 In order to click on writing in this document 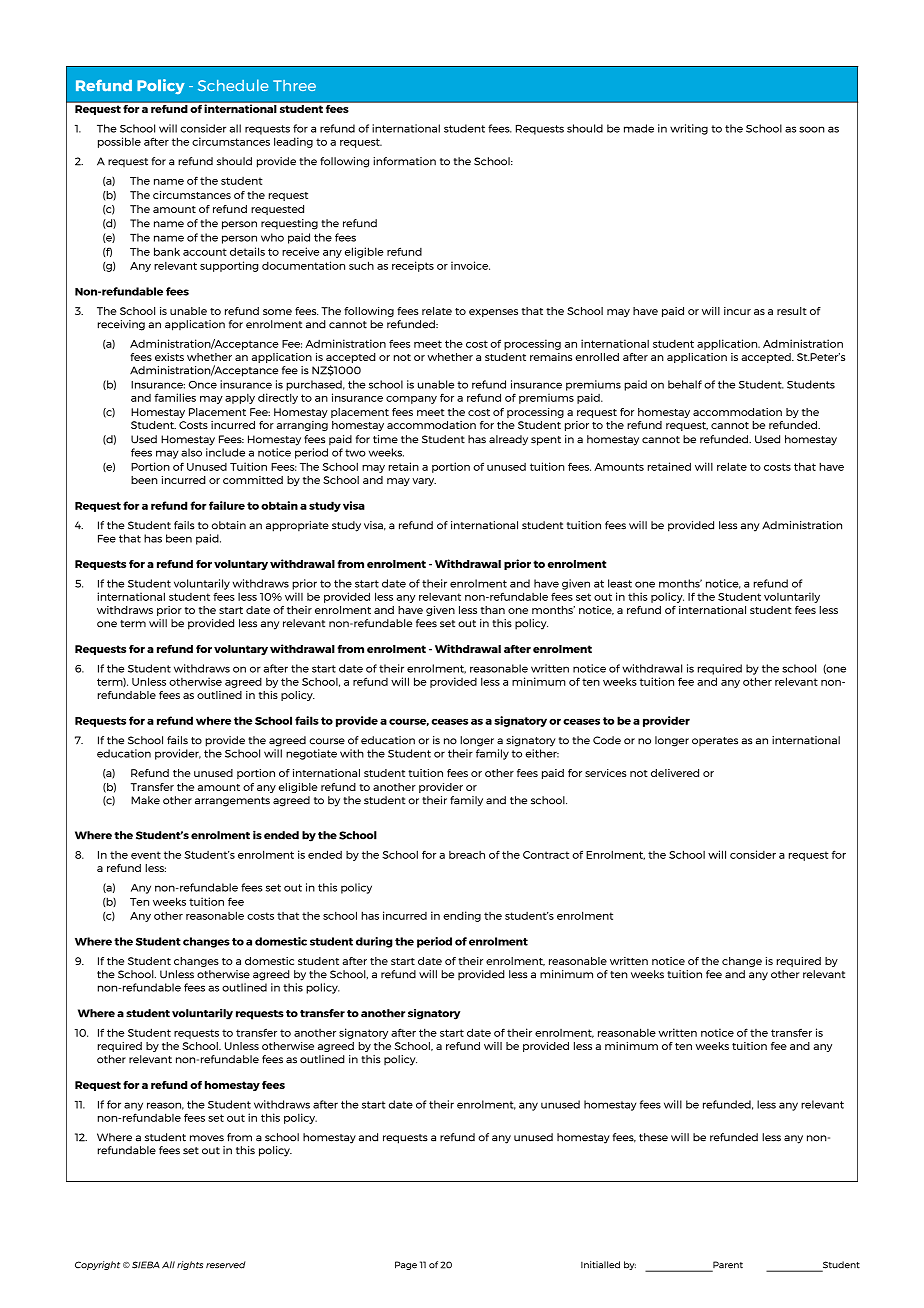, I will do `click(689, 129)`.
